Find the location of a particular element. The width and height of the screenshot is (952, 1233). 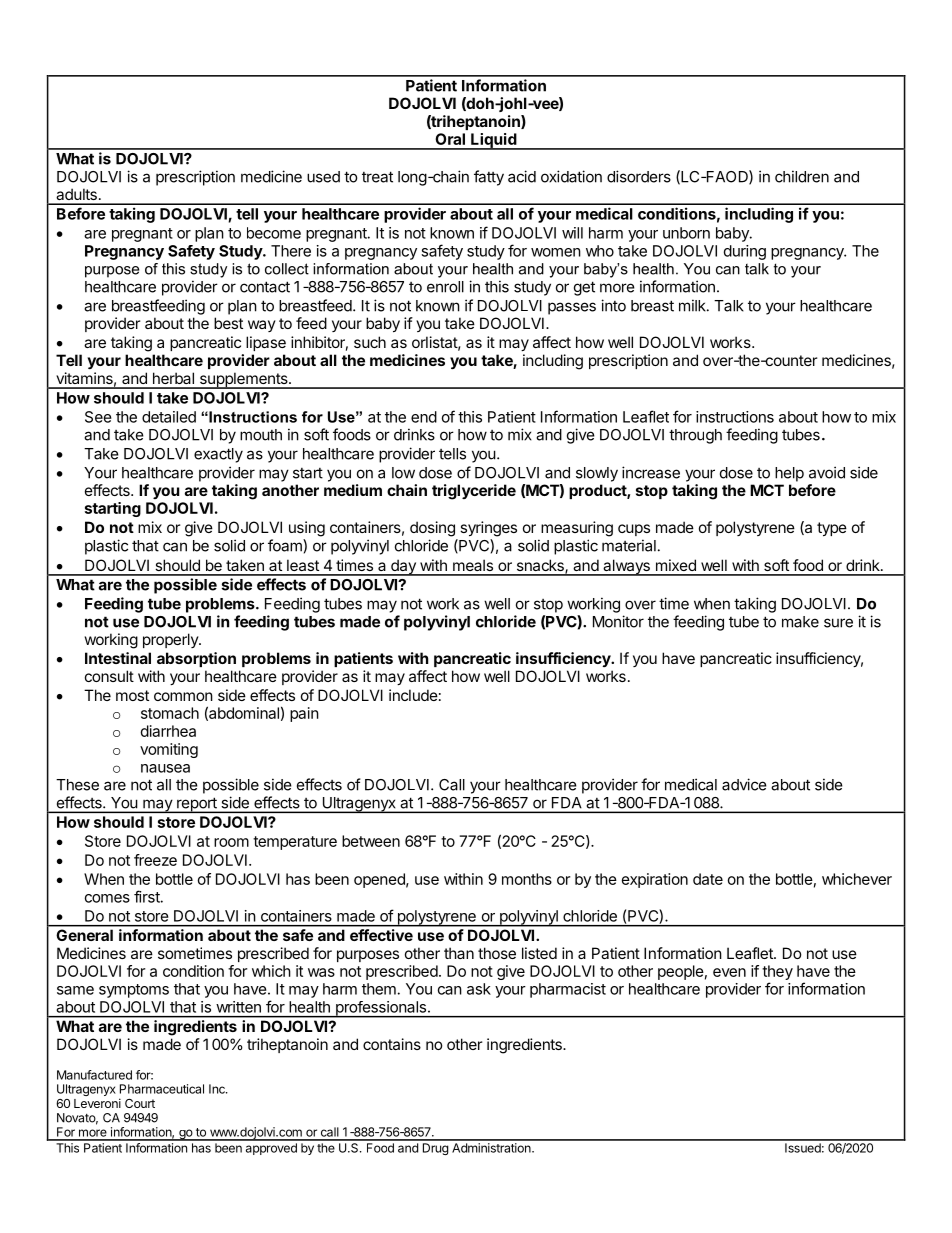

help is located at coordinates (789, 474).
